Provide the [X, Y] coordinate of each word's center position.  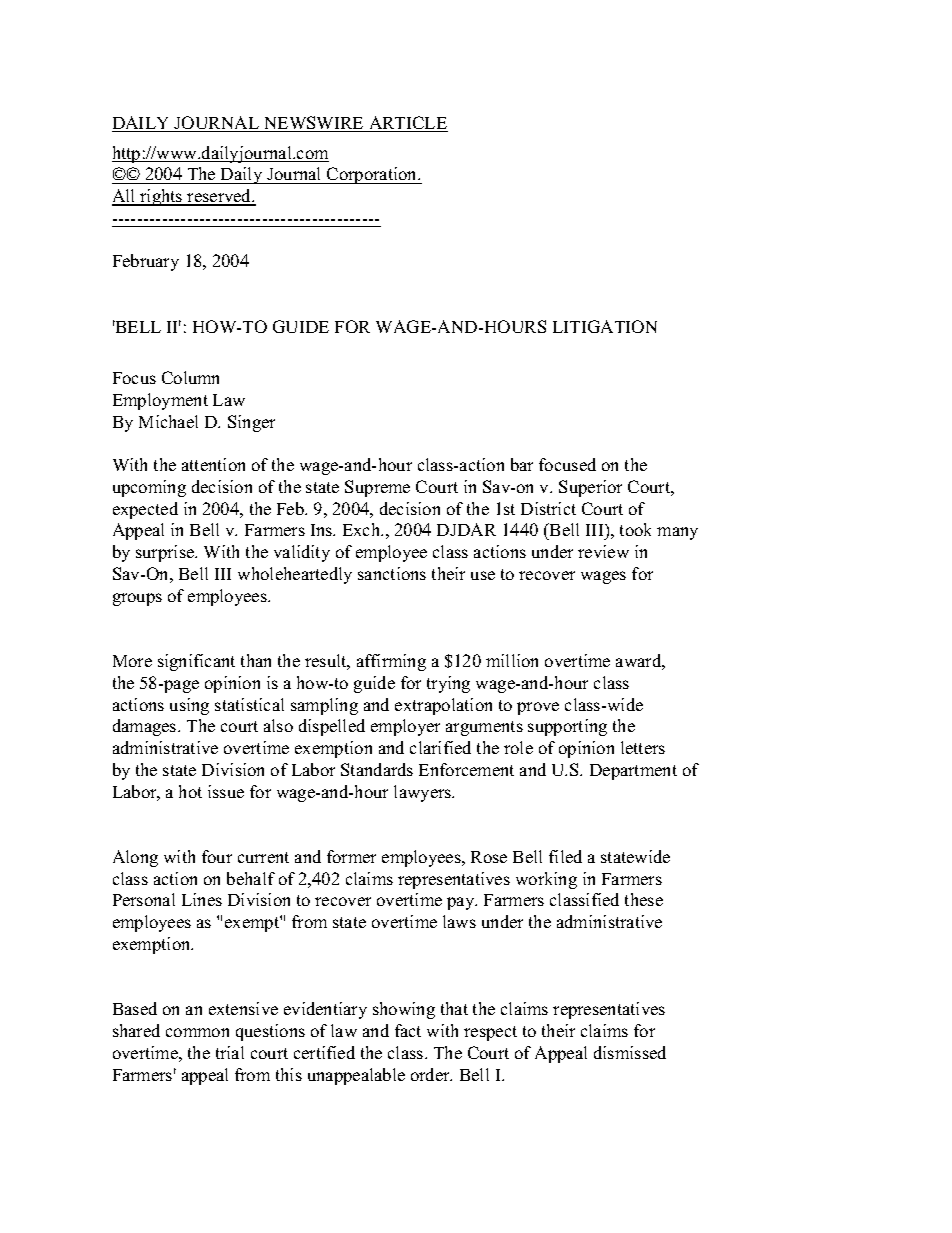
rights [161, 197]
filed [565, 856]
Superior [590, 488]
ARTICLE [407, 124]
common [197, 1032]
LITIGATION [605, 326]
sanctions [392, 573]
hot [190, 791]
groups [137, 599]
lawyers [424, 793]
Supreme [377, 488]
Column [190, 377]
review [603, 551]
